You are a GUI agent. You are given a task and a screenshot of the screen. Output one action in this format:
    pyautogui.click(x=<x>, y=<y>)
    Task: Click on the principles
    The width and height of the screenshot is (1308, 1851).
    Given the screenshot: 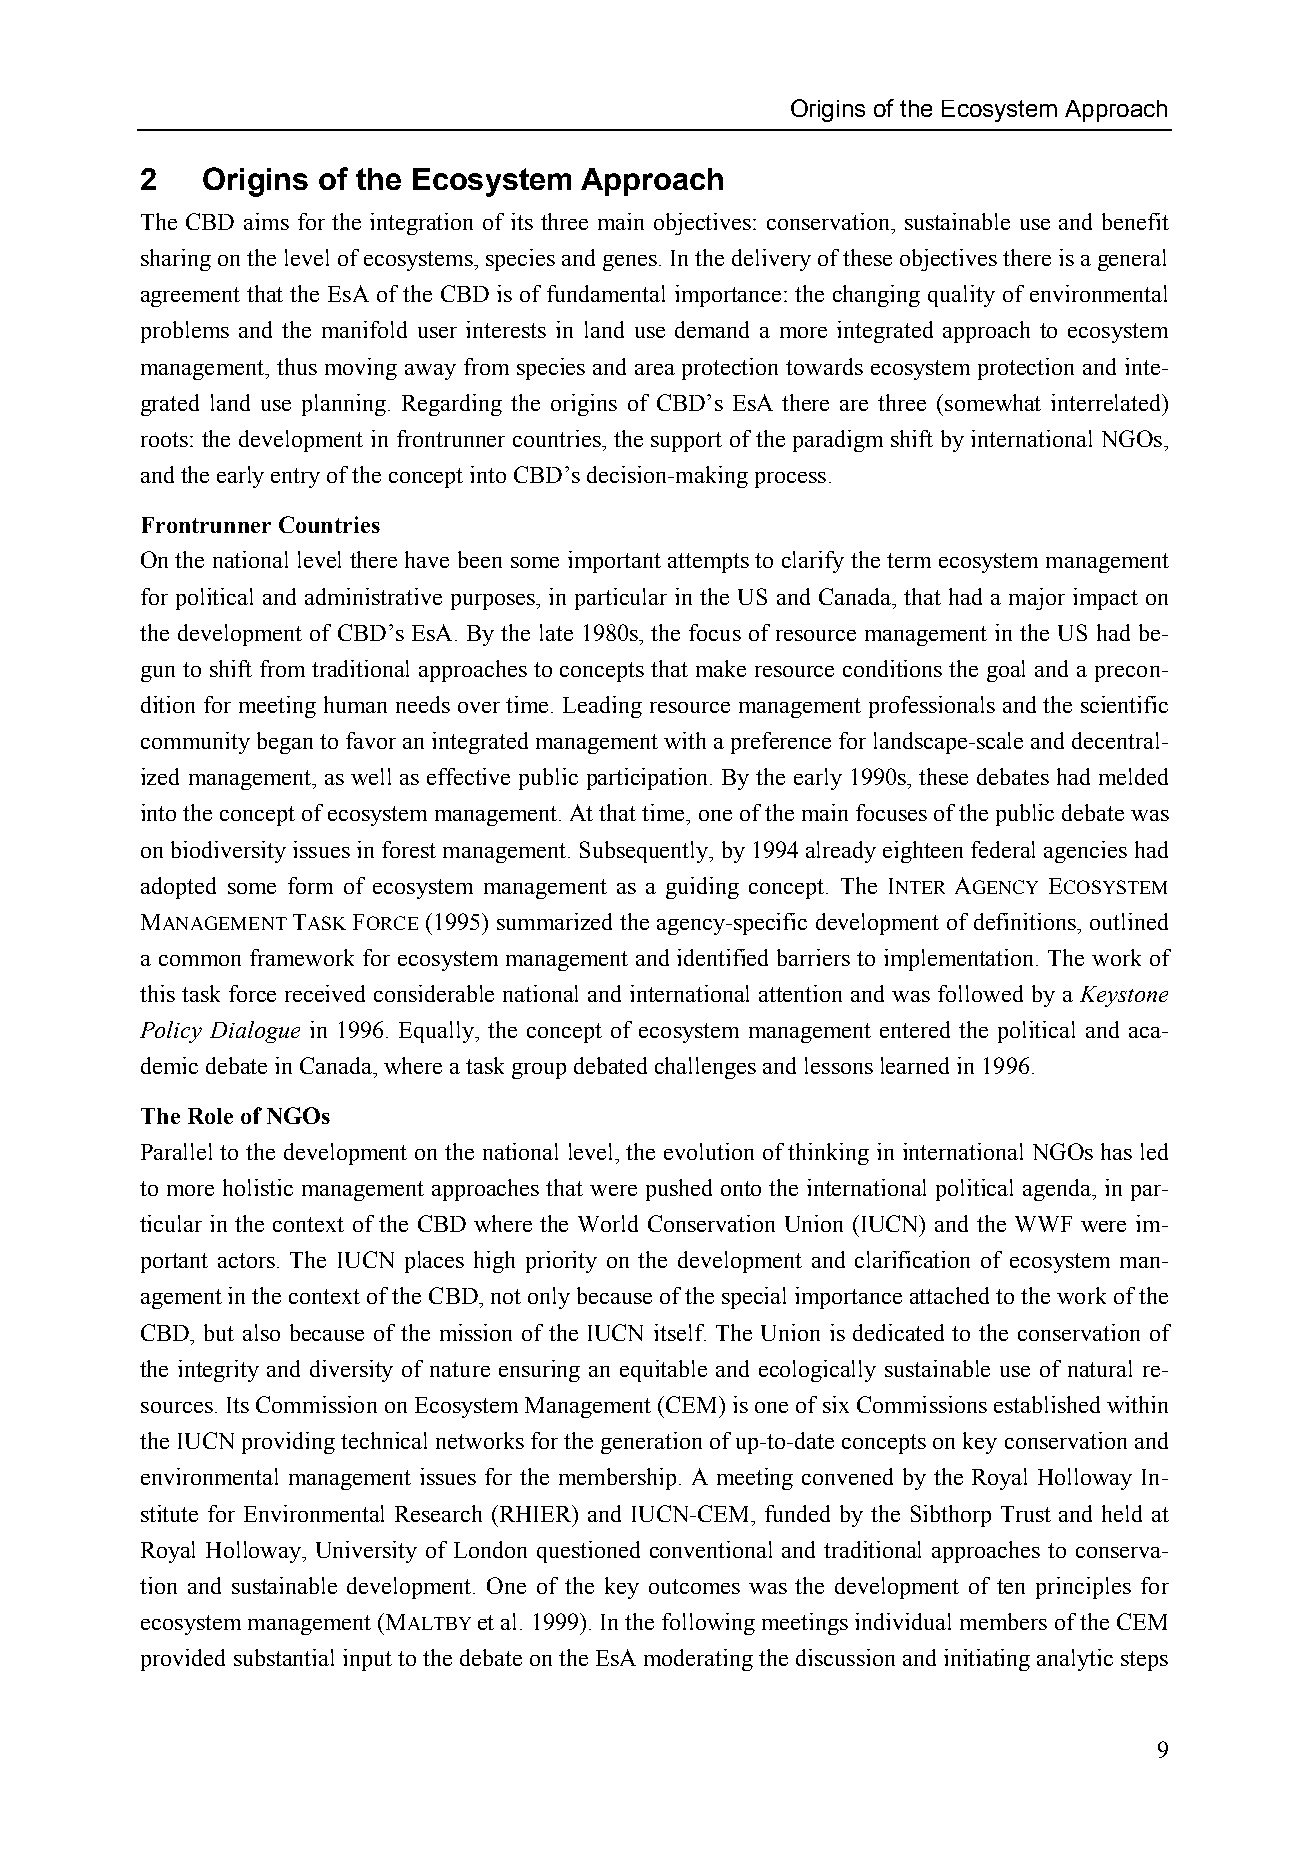 What is the action you would take?
    pyautogui.click(x=1083, y=1588)
